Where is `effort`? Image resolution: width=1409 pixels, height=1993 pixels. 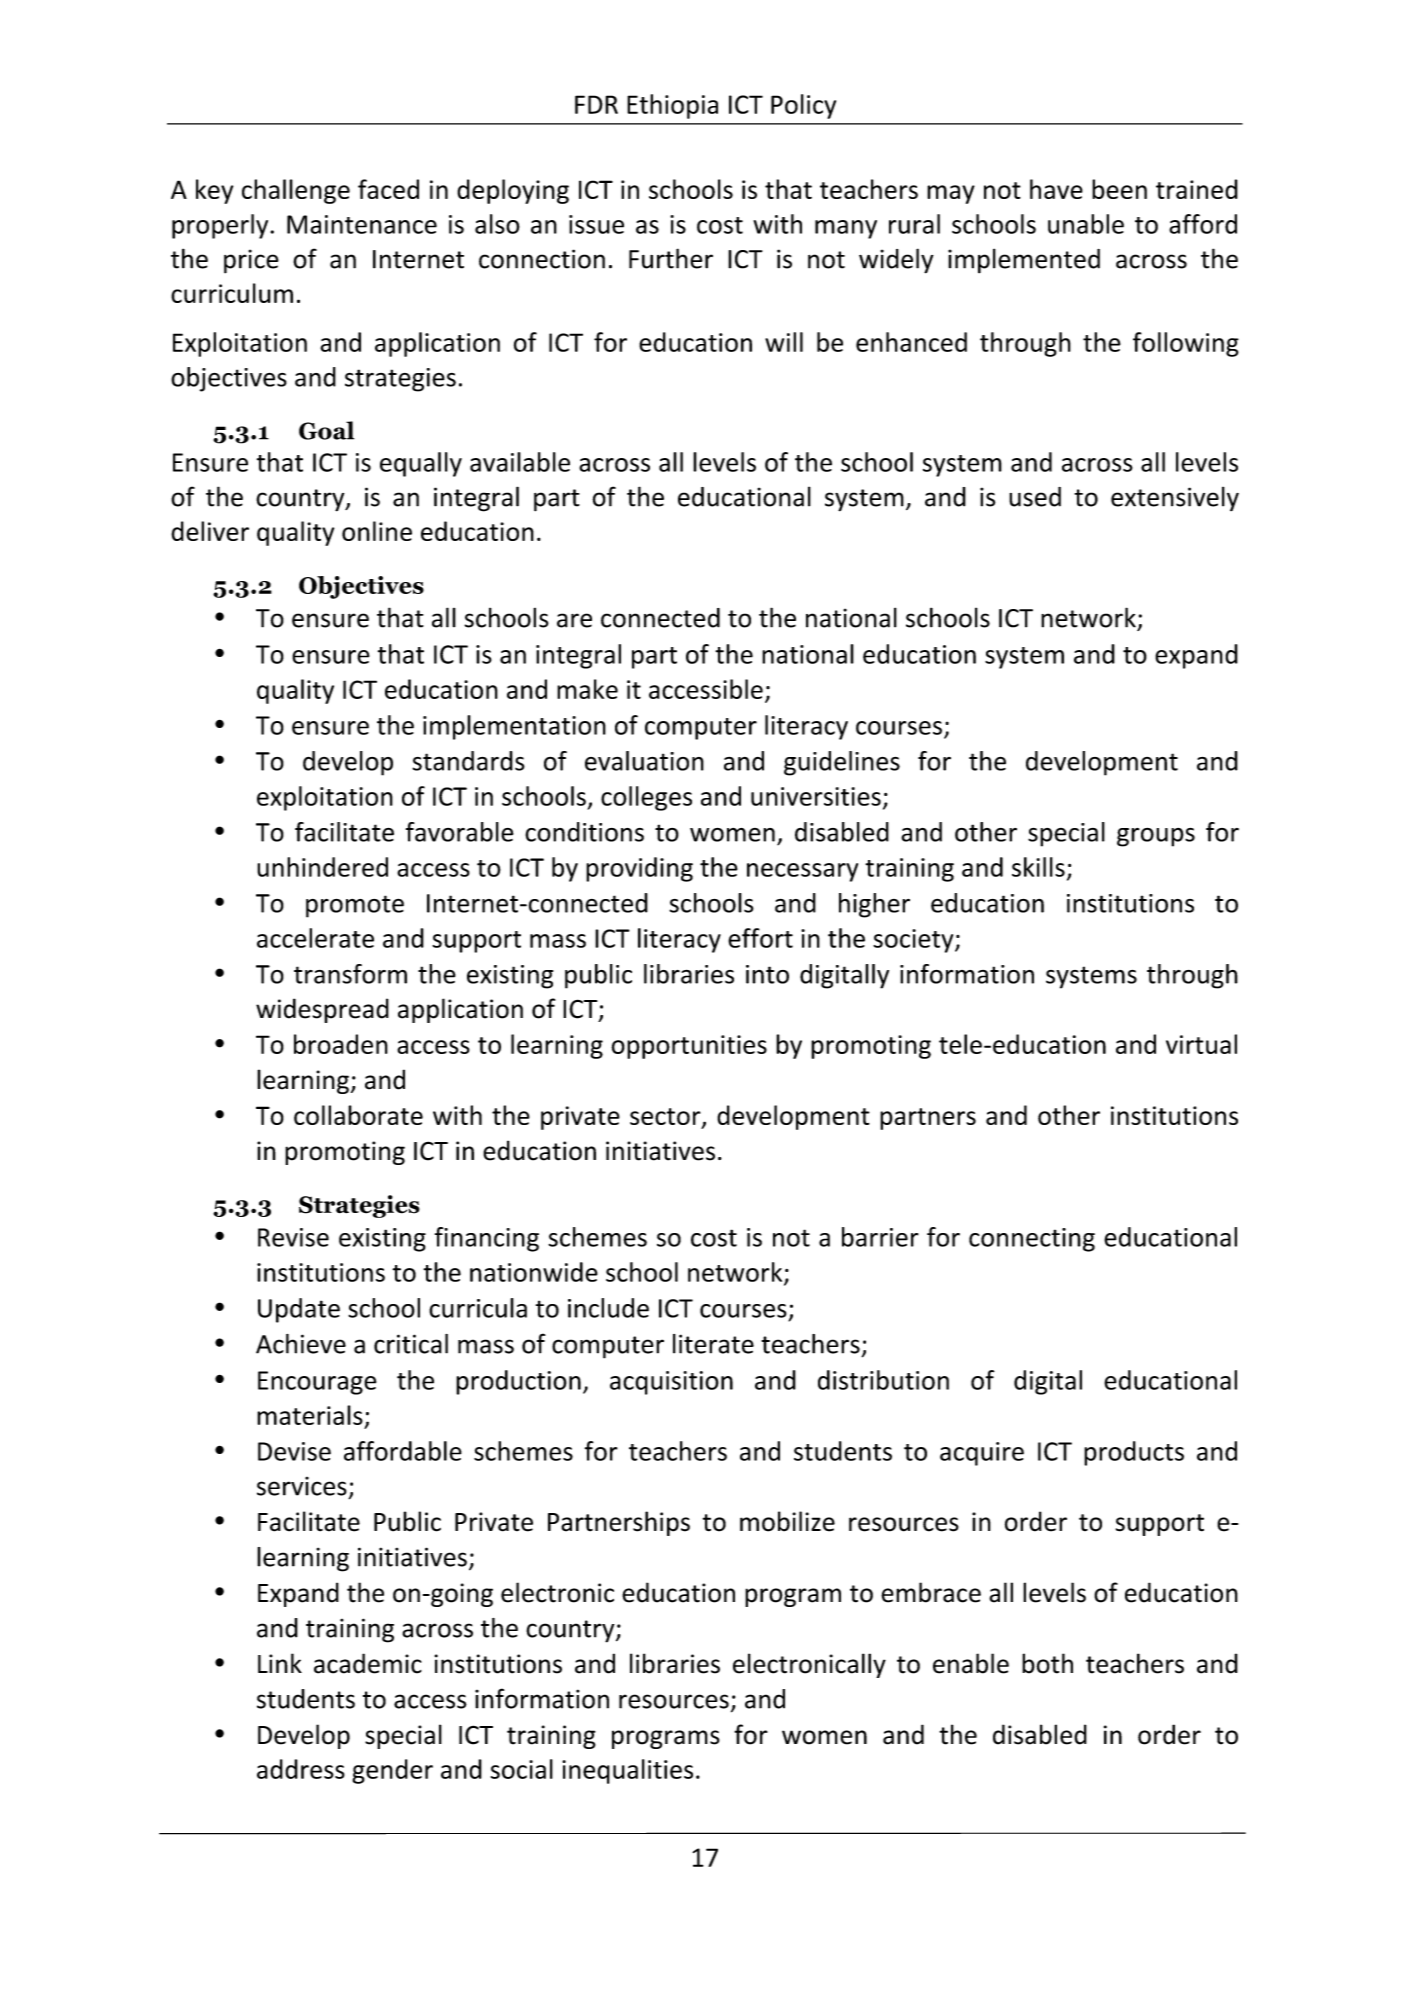 effort is located at coordinates (760, 938).
